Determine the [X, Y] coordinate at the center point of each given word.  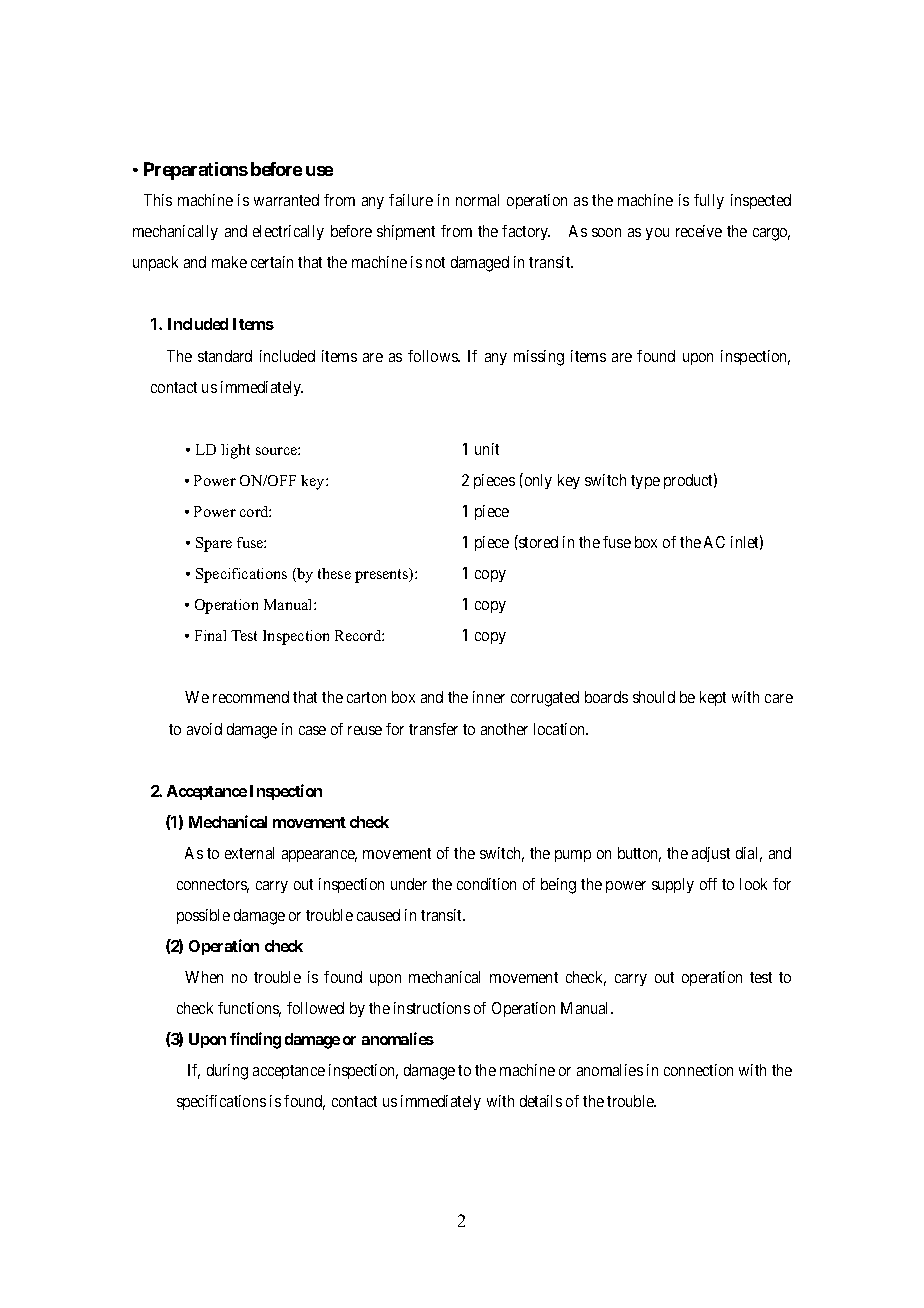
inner [489, 697]
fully [709, 201]
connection [698, 1070]
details [541, 1101]
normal [477, 200]
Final [210, 635]
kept [713, 698]
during [227, 1072]
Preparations [196, 171]
